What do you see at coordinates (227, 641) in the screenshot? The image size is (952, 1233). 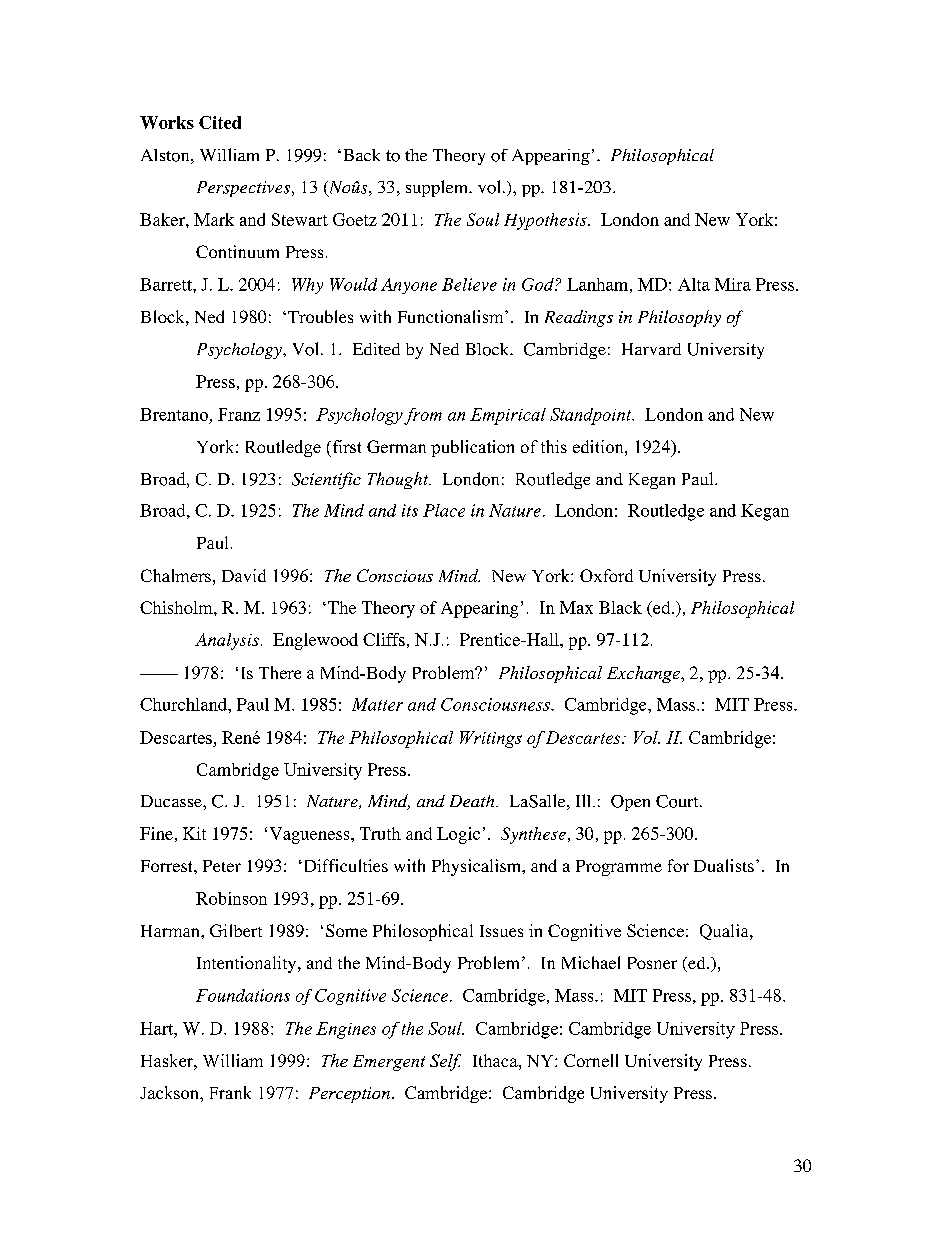 I see `Analysis` at bounding box center [227, 641].
